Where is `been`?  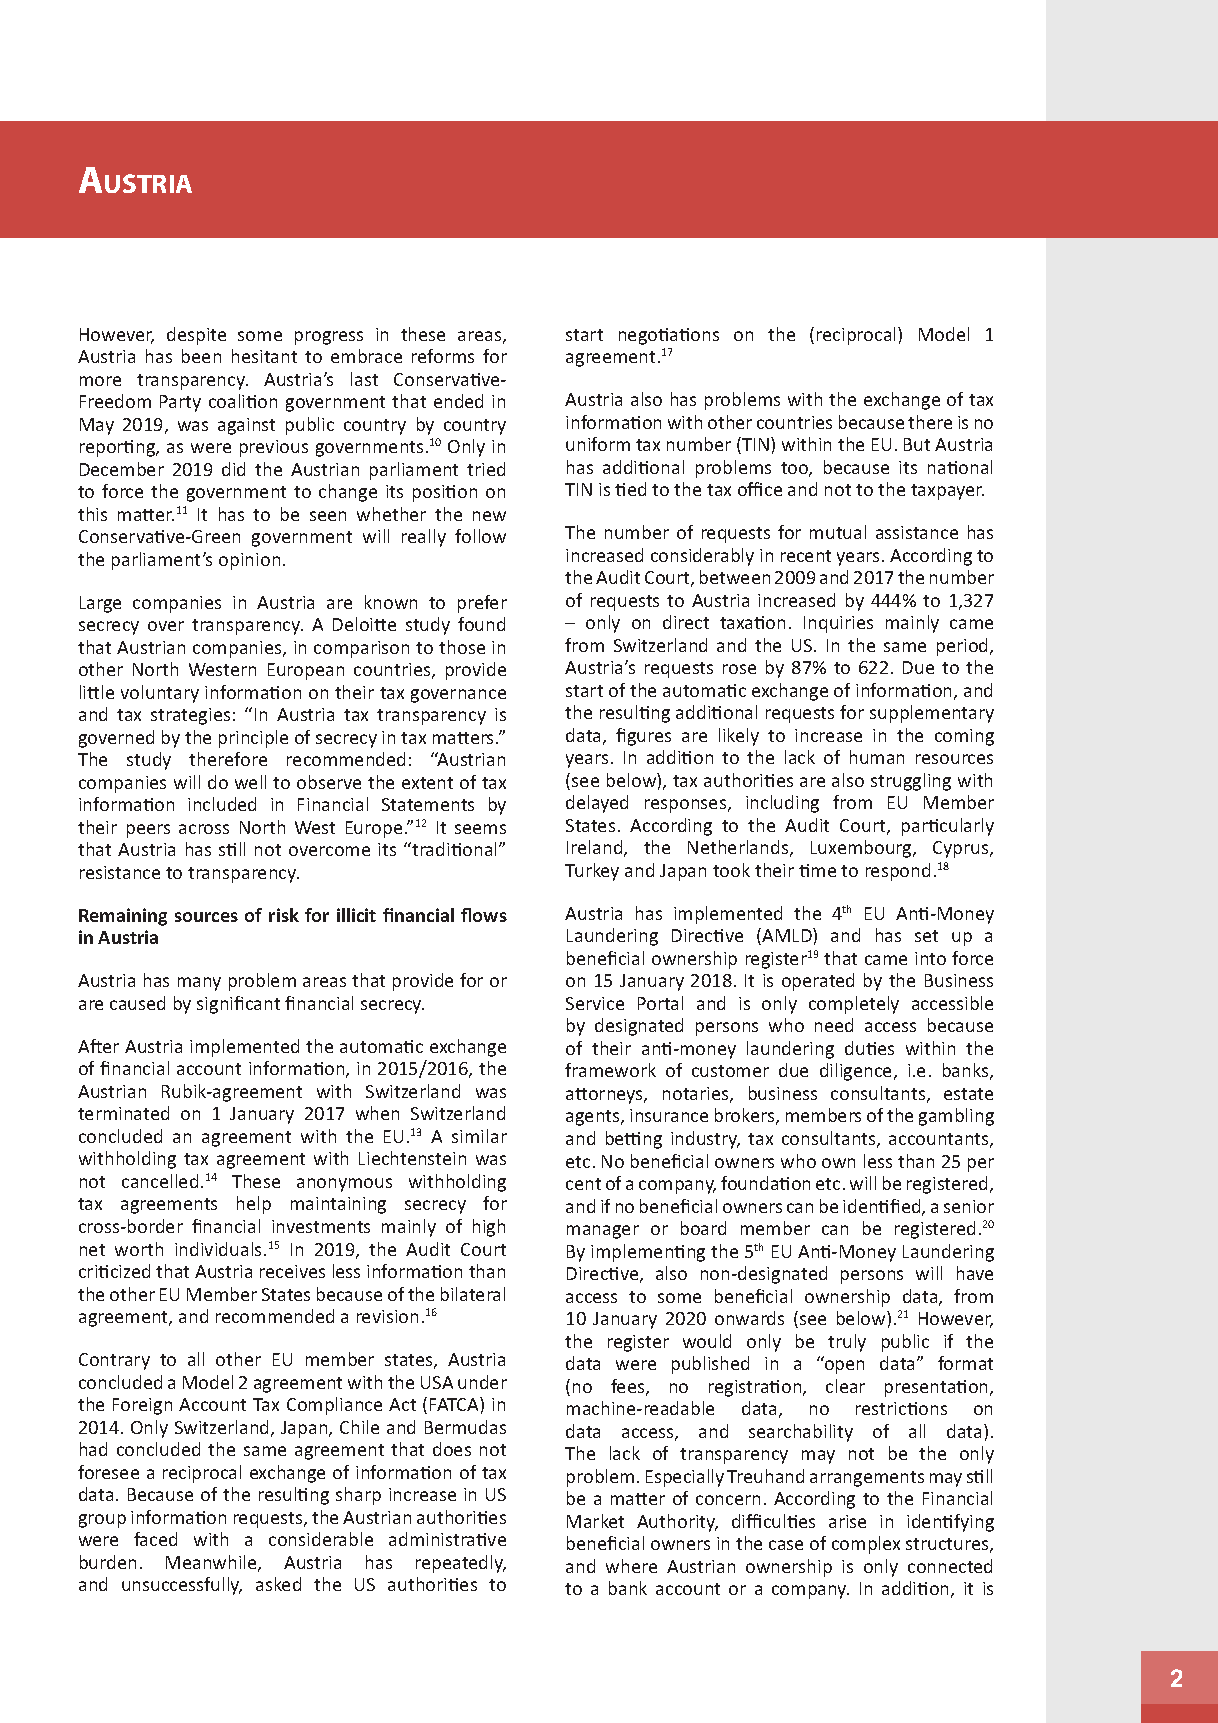
been is located at coordinates (201, 356).
